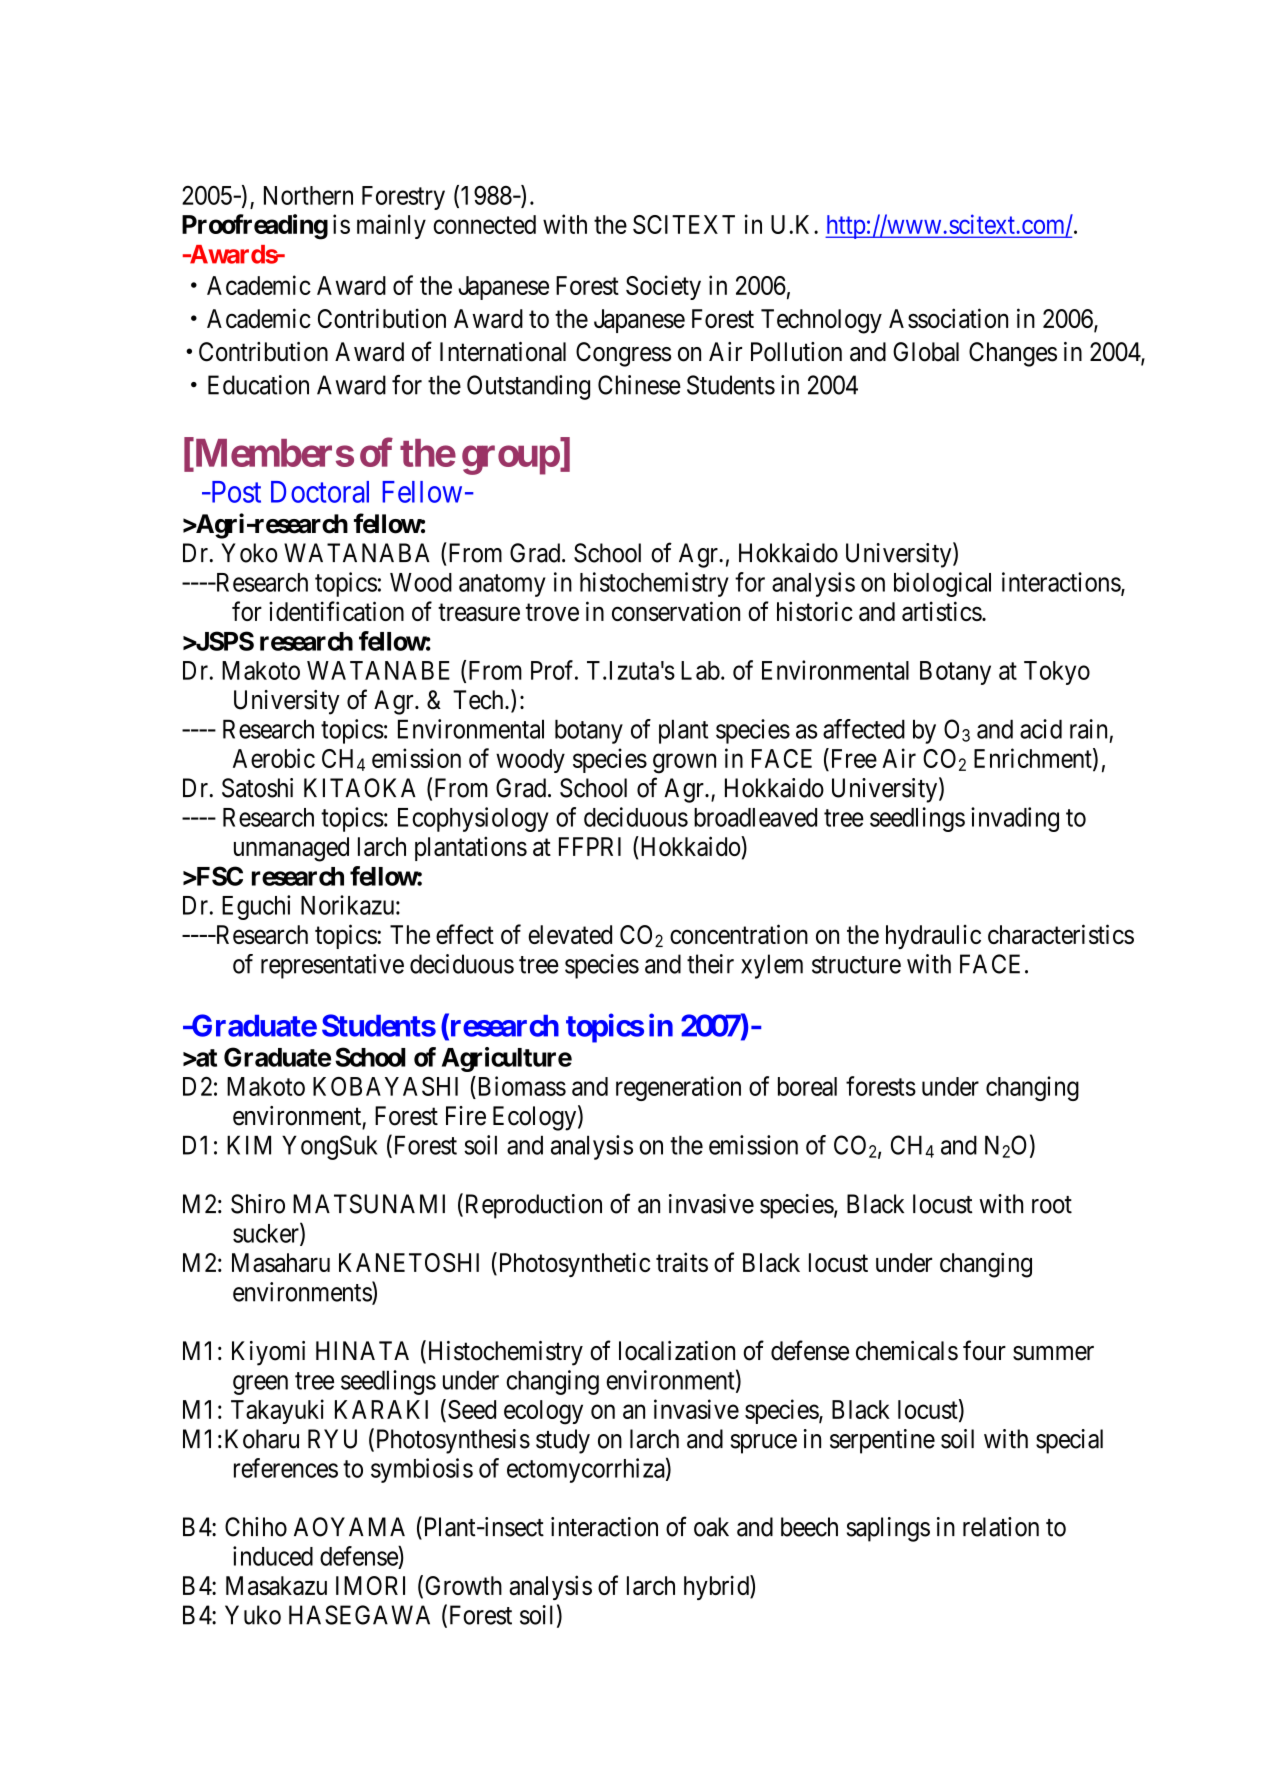 The height and width of the screenshot is (1792, 1266). What do you see at coordinates (717, 1587) in the screenshot?
I see `hybrid` at bounding box center [717, 1587].
